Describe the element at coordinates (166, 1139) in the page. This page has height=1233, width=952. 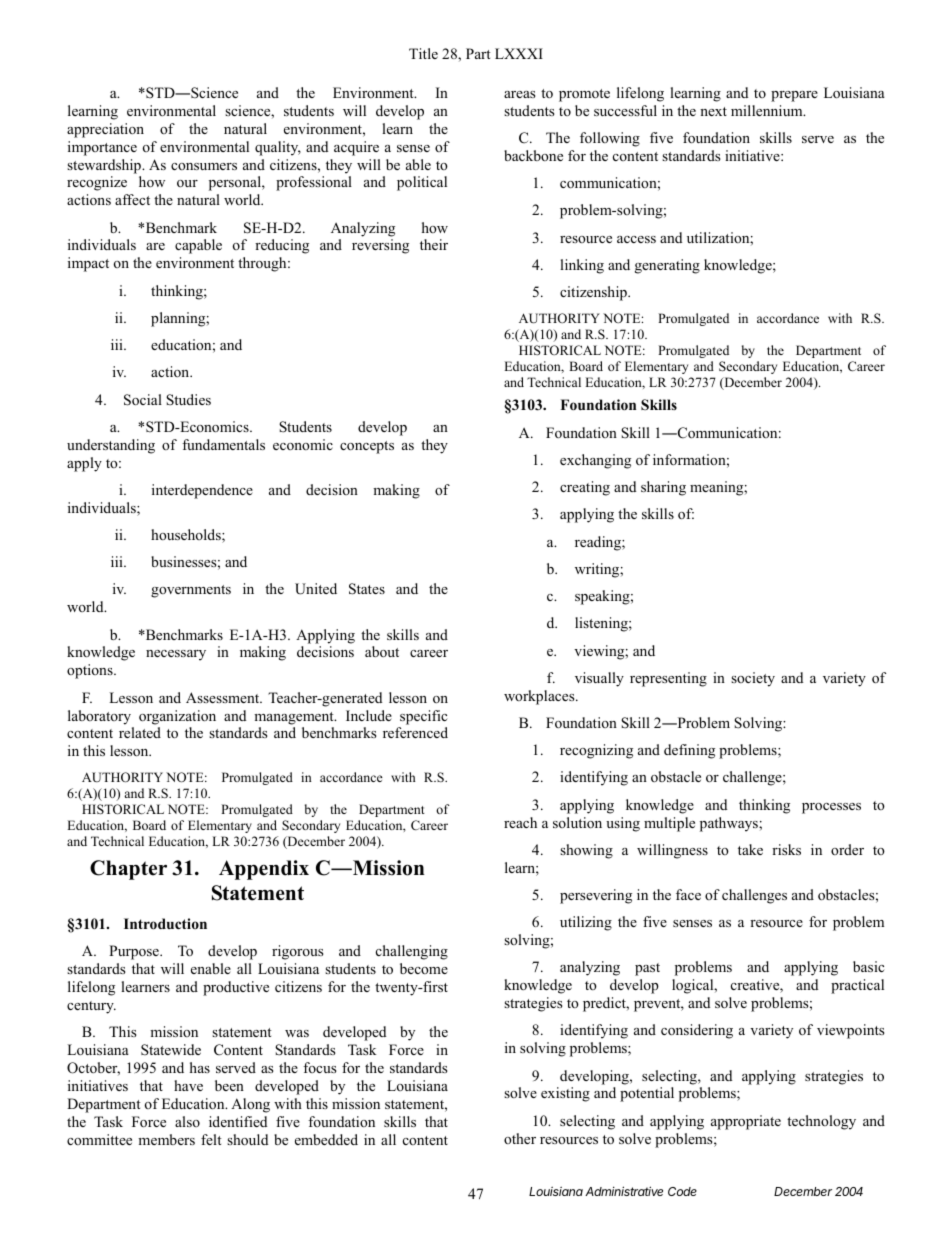
I see `members` at that location.
